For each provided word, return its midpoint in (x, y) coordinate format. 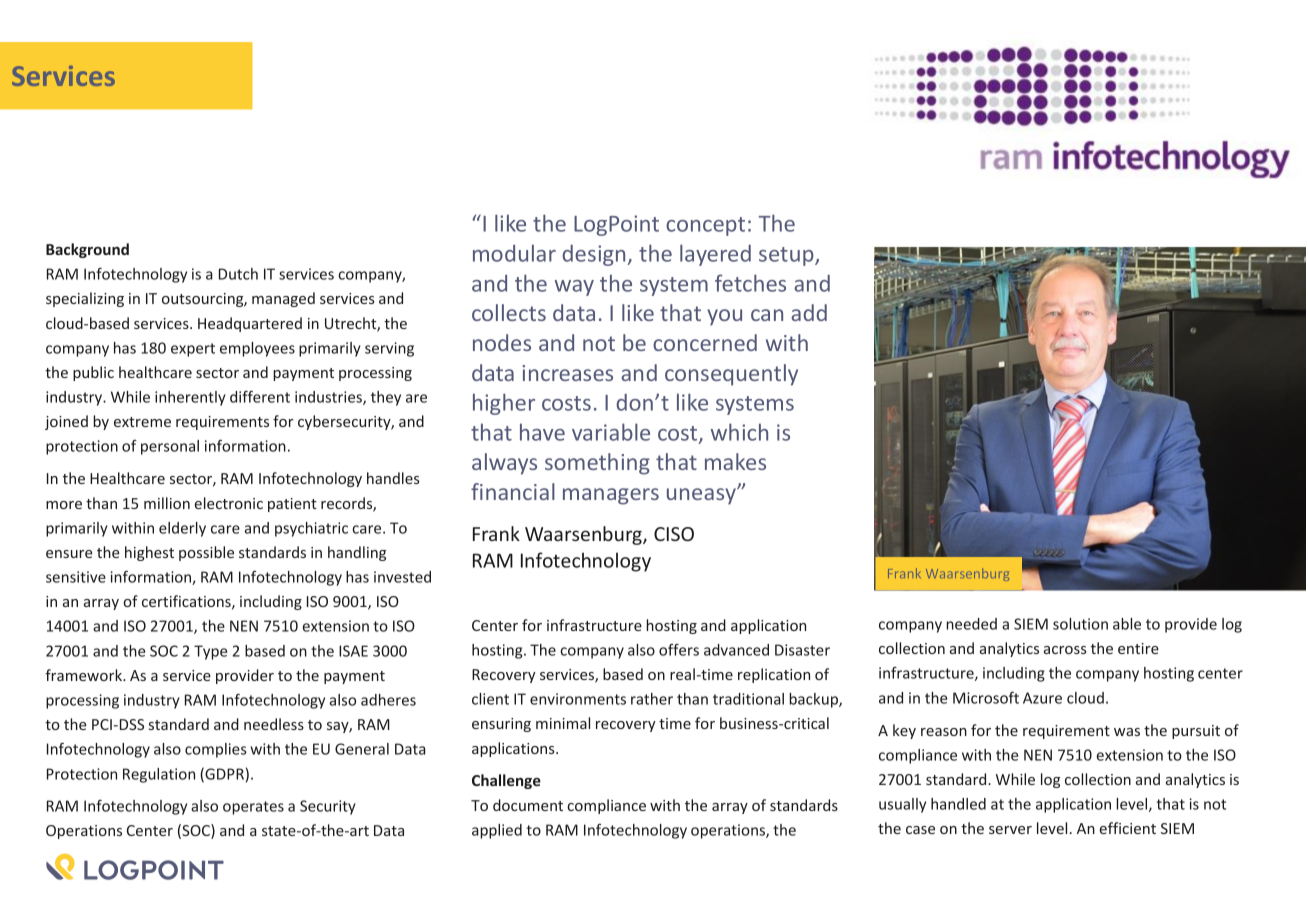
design (595, 255)
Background (87, 250)
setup (787, 256)
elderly (182, 529)
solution (1080, 624)
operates (253, 808)
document (528, 805)
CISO (674, 534)
